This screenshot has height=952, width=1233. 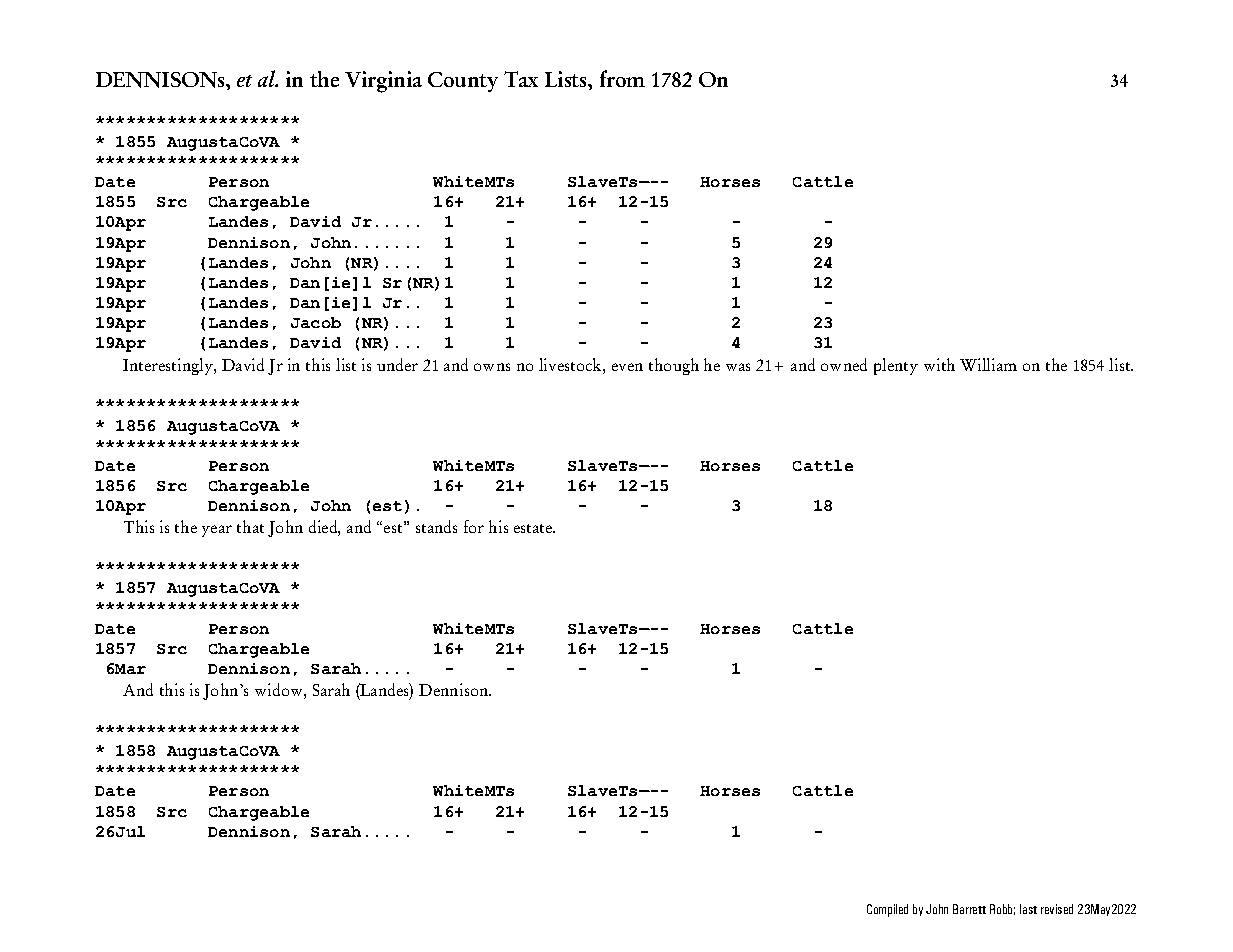 I want to click on Barrett, so click(x=969, y=909).
